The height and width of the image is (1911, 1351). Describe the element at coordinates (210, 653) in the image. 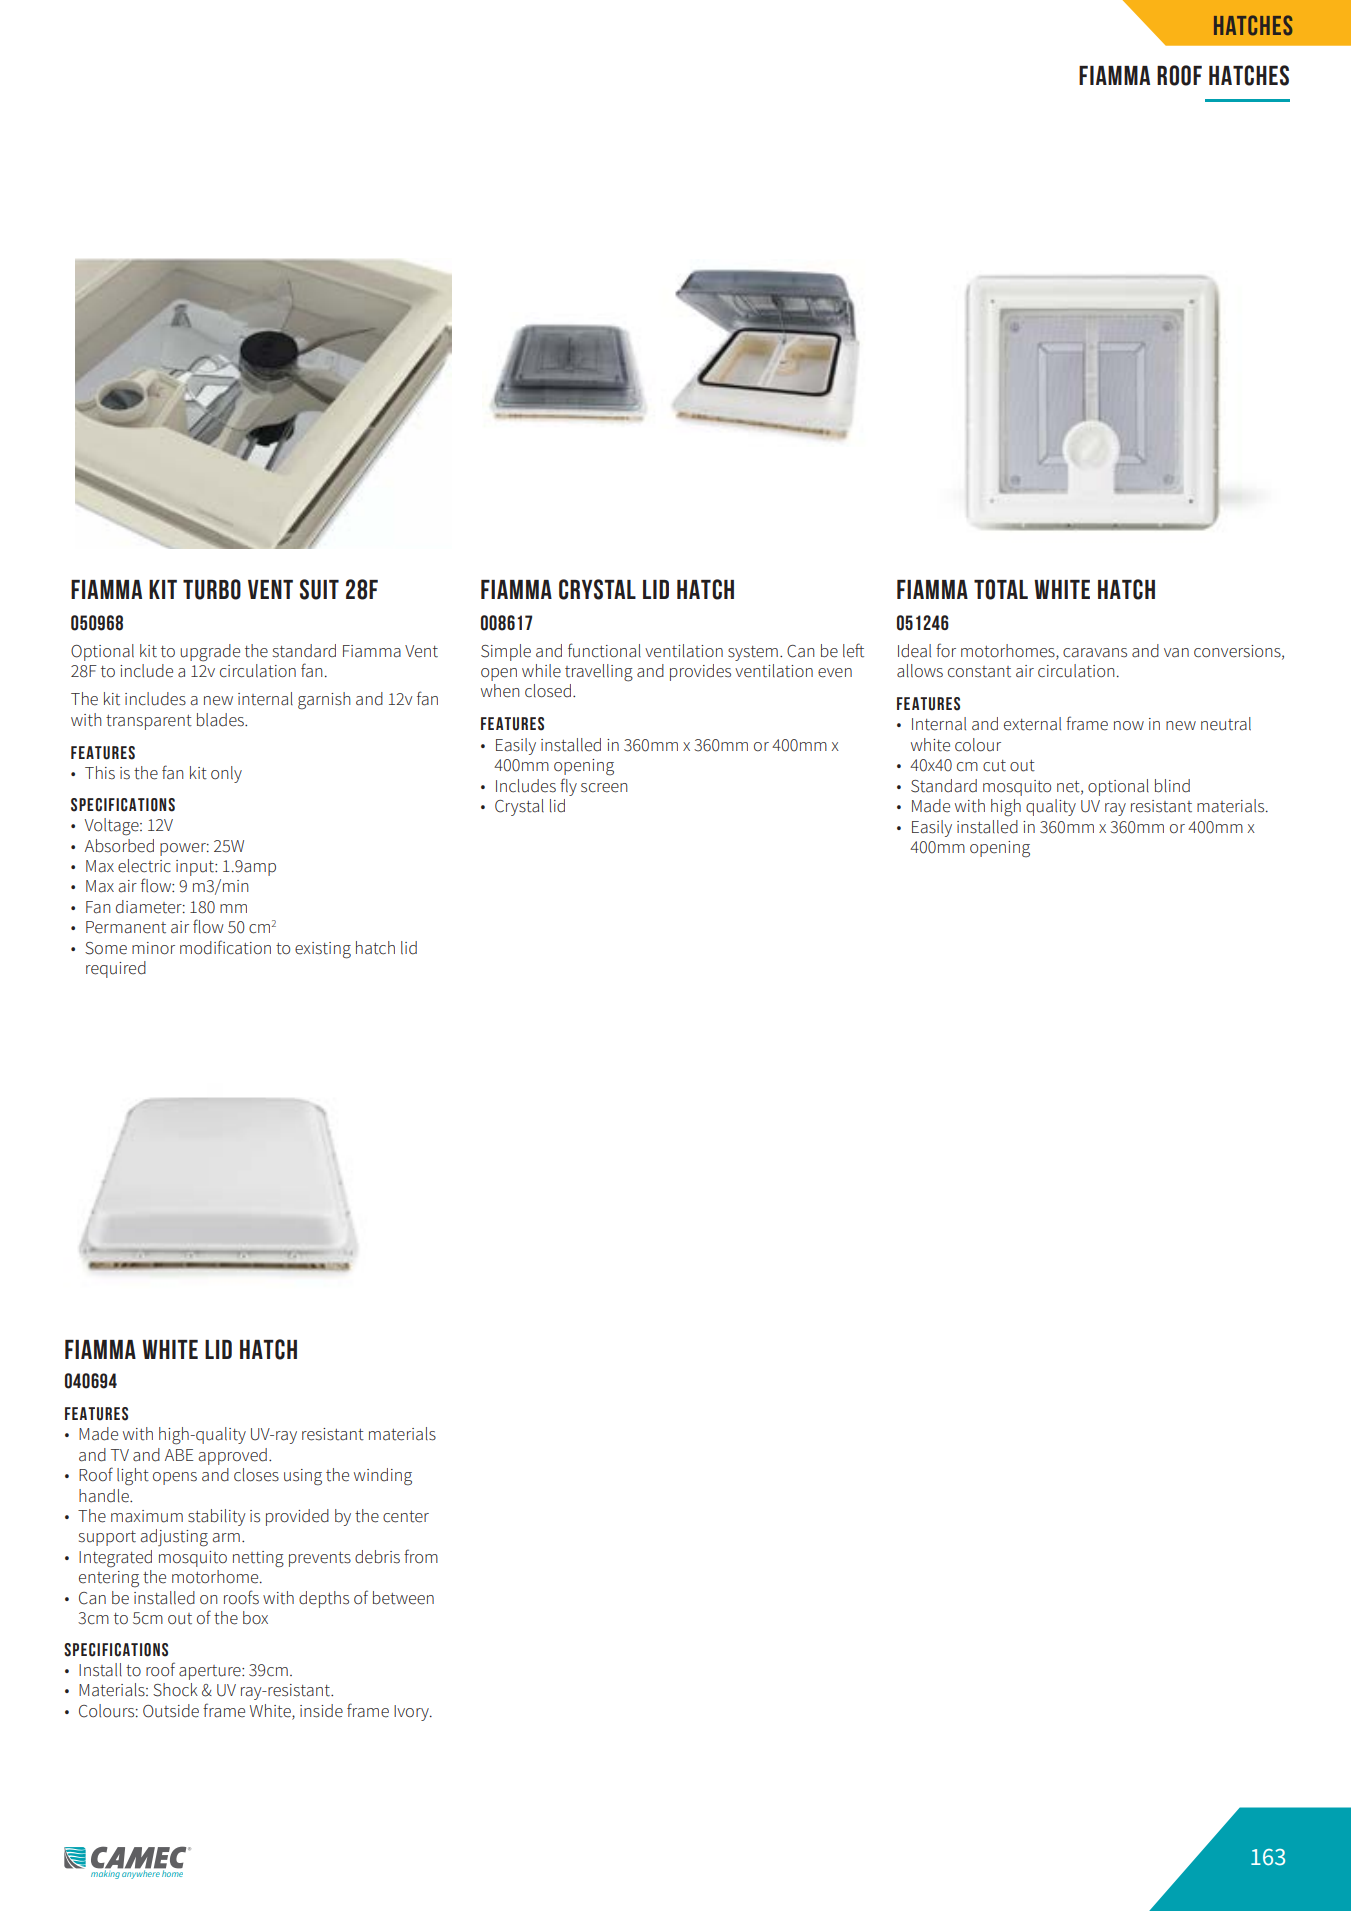

I see `upgrade` at that location.
